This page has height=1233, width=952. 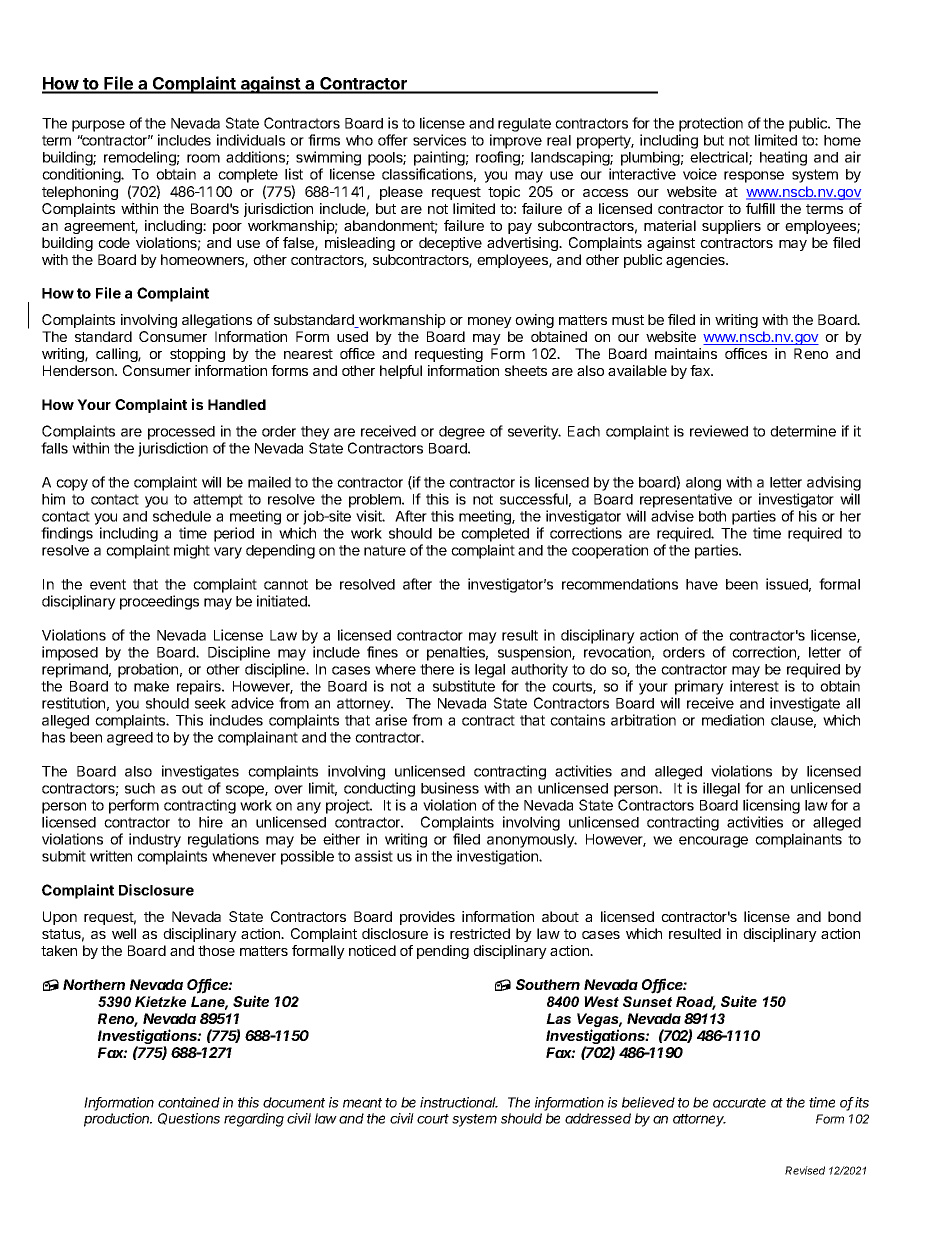 What do you see at coordinates (712, 516) in the page?
I see `both` at bounding box center [712, 516].
